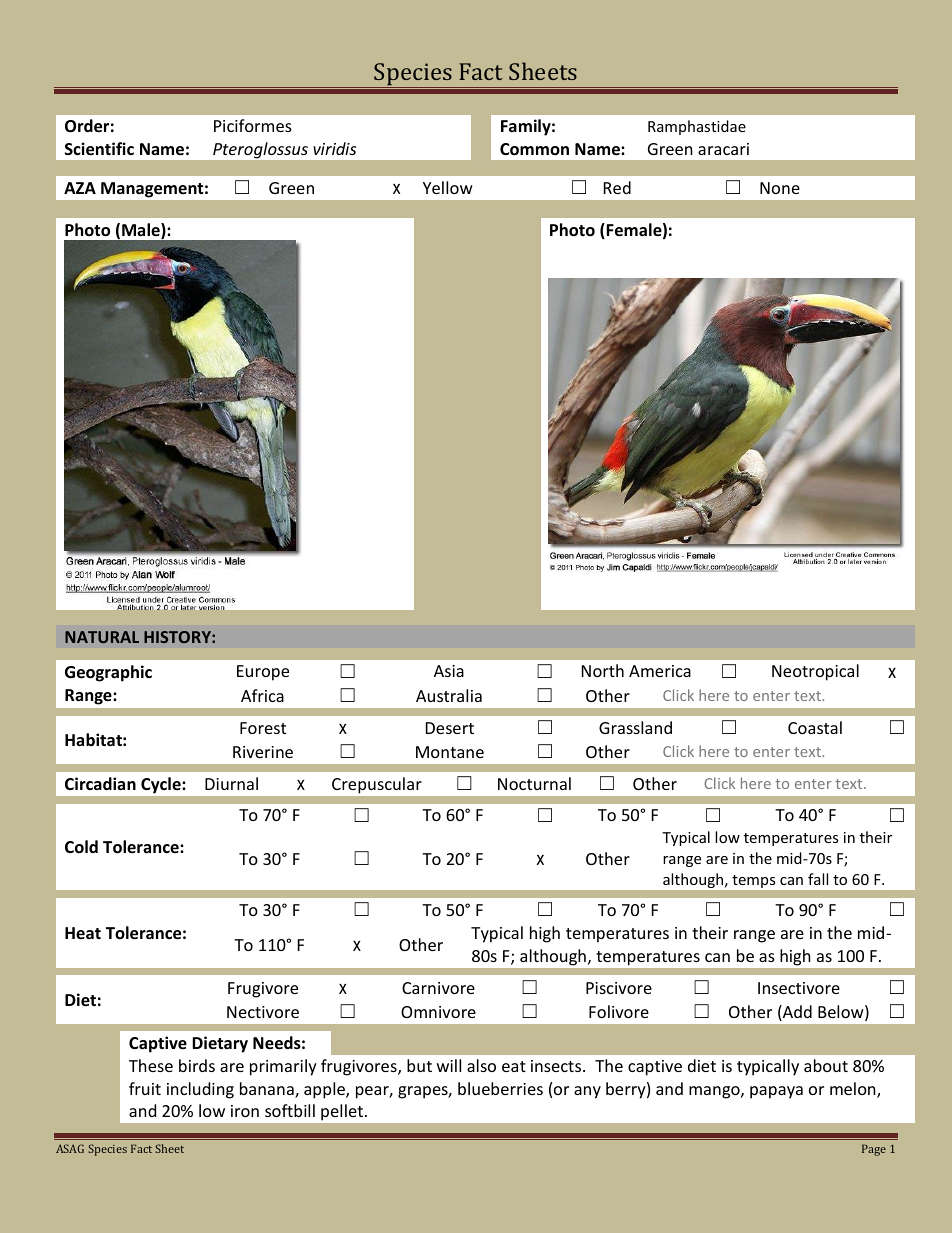 This screenshot has width=952, height=1233. What do you see at coordinates (753, 881) in the screenshot?
I see `temps` at bounding box center [753, 881].
